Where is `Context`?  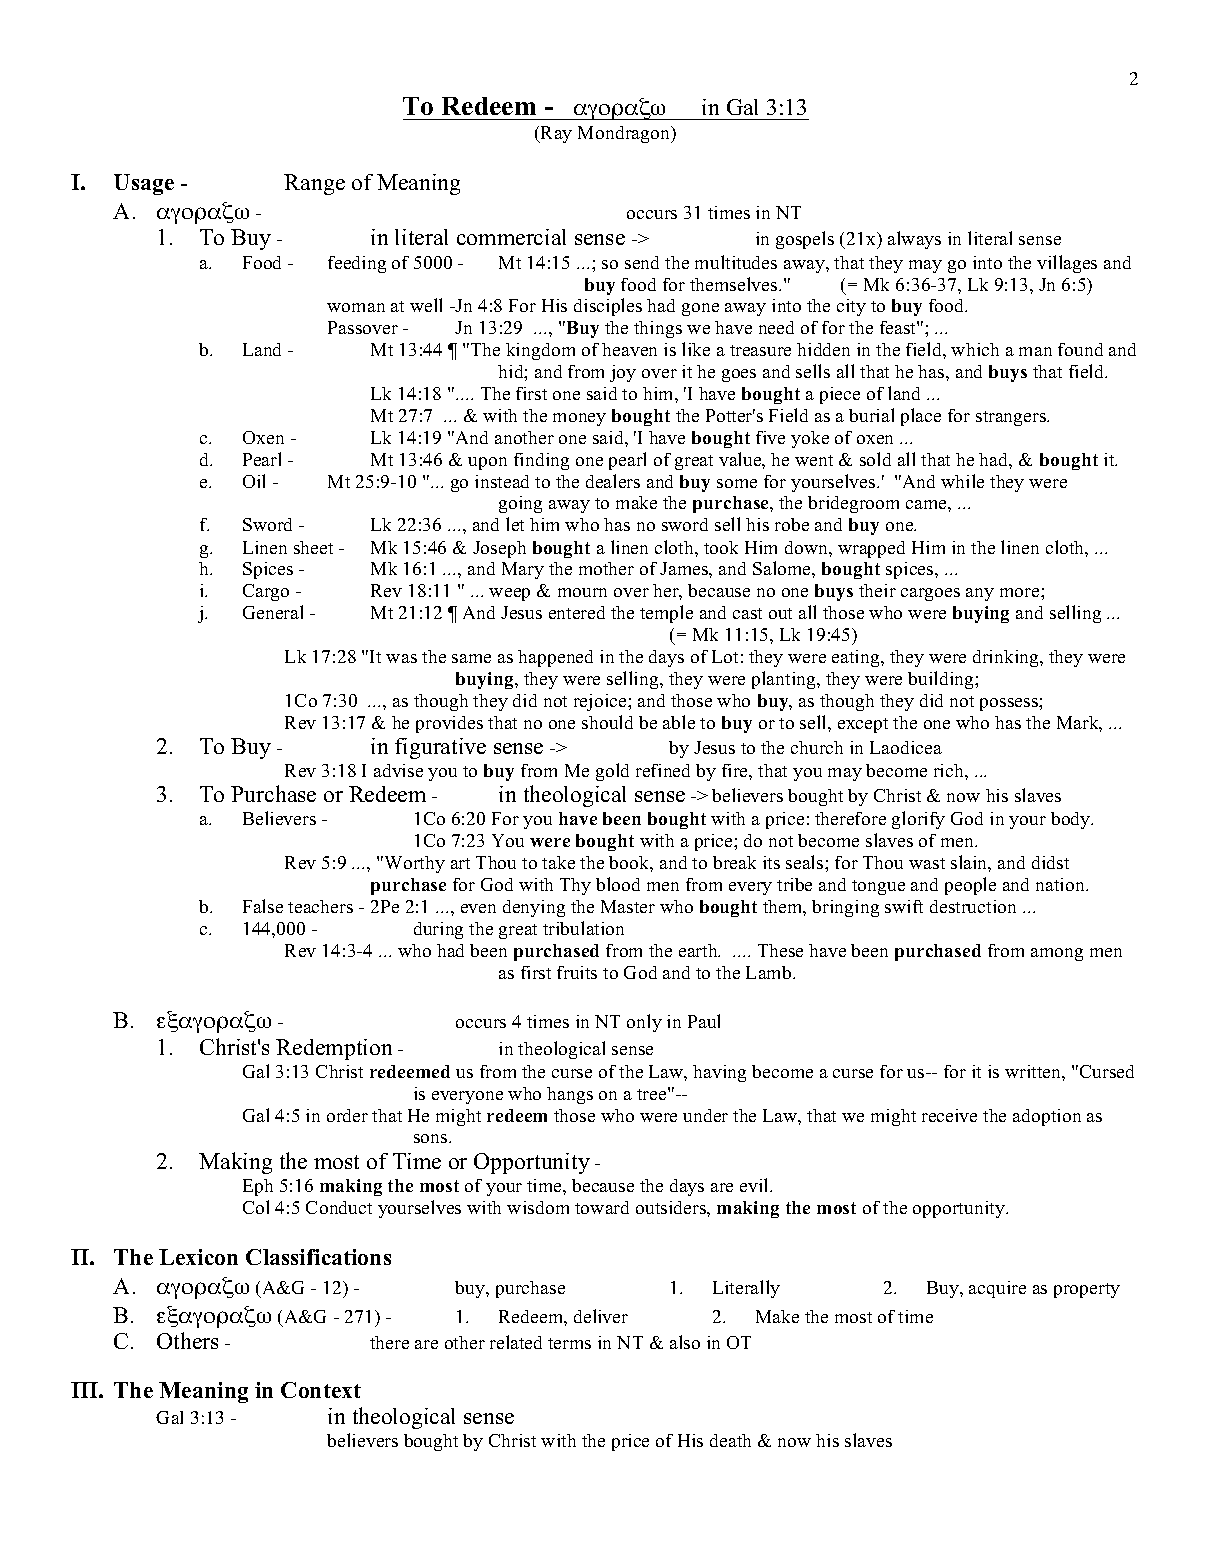
Context is located at coordinates (321, 1390).
